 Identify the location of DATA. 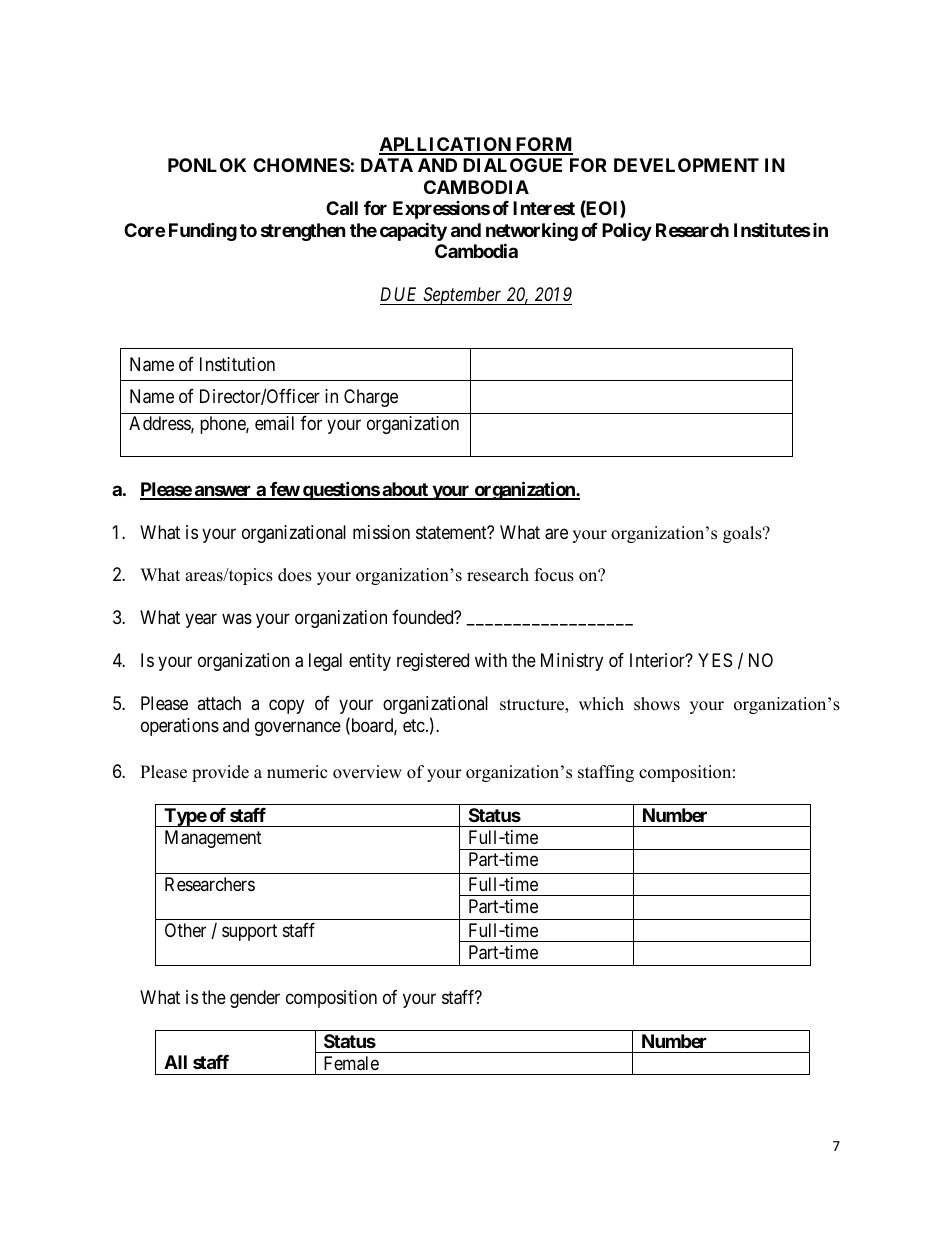
(387, 165).
